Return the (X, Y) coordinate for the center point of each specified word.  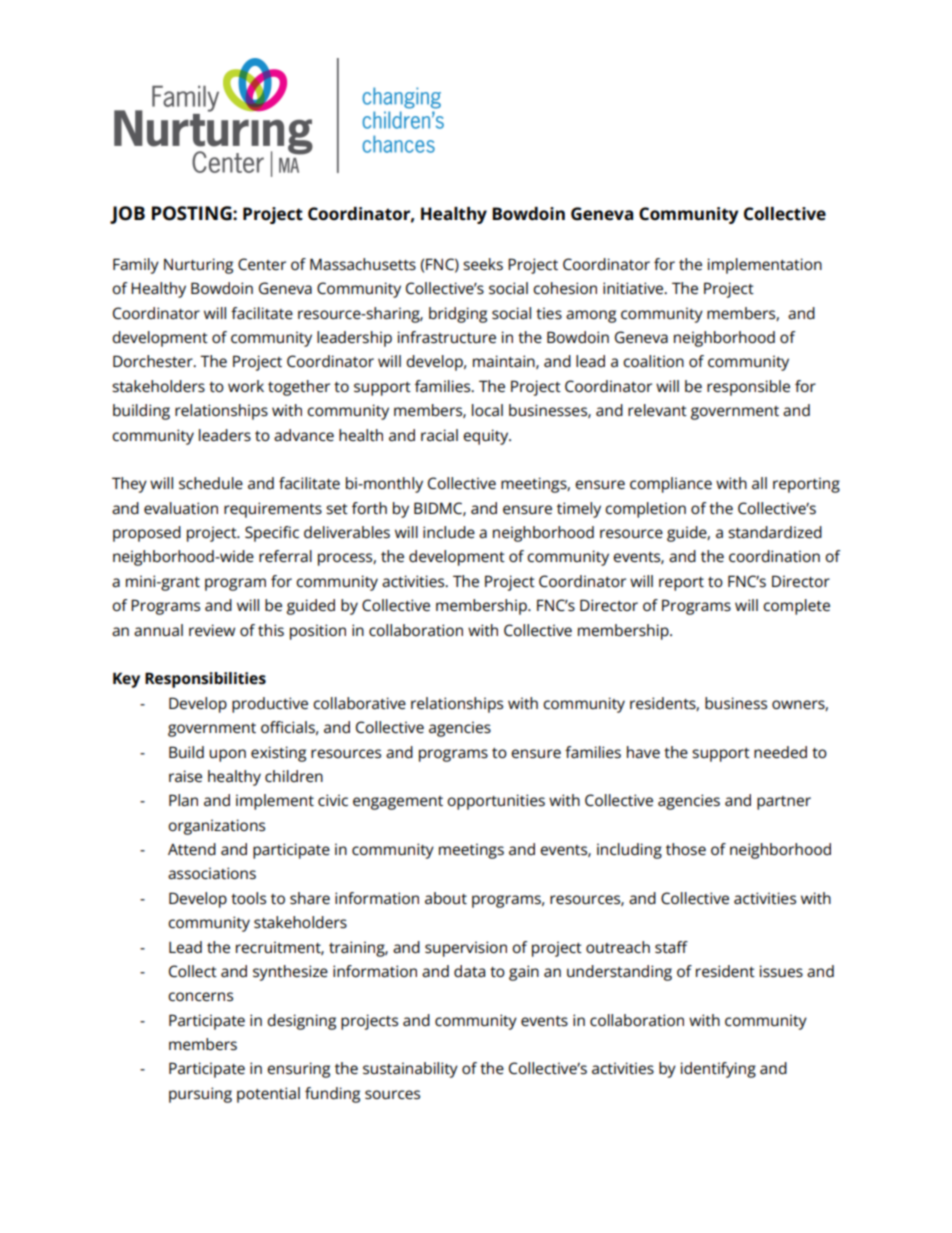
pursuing (200, 1095)
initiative (634, 288)
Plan (183, 800)
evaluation (181, 508)
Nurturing (198, 266)
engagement (398, 803)
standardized (775, 532)
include (449, 532)
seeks (483, 264)
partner (784, 803)
